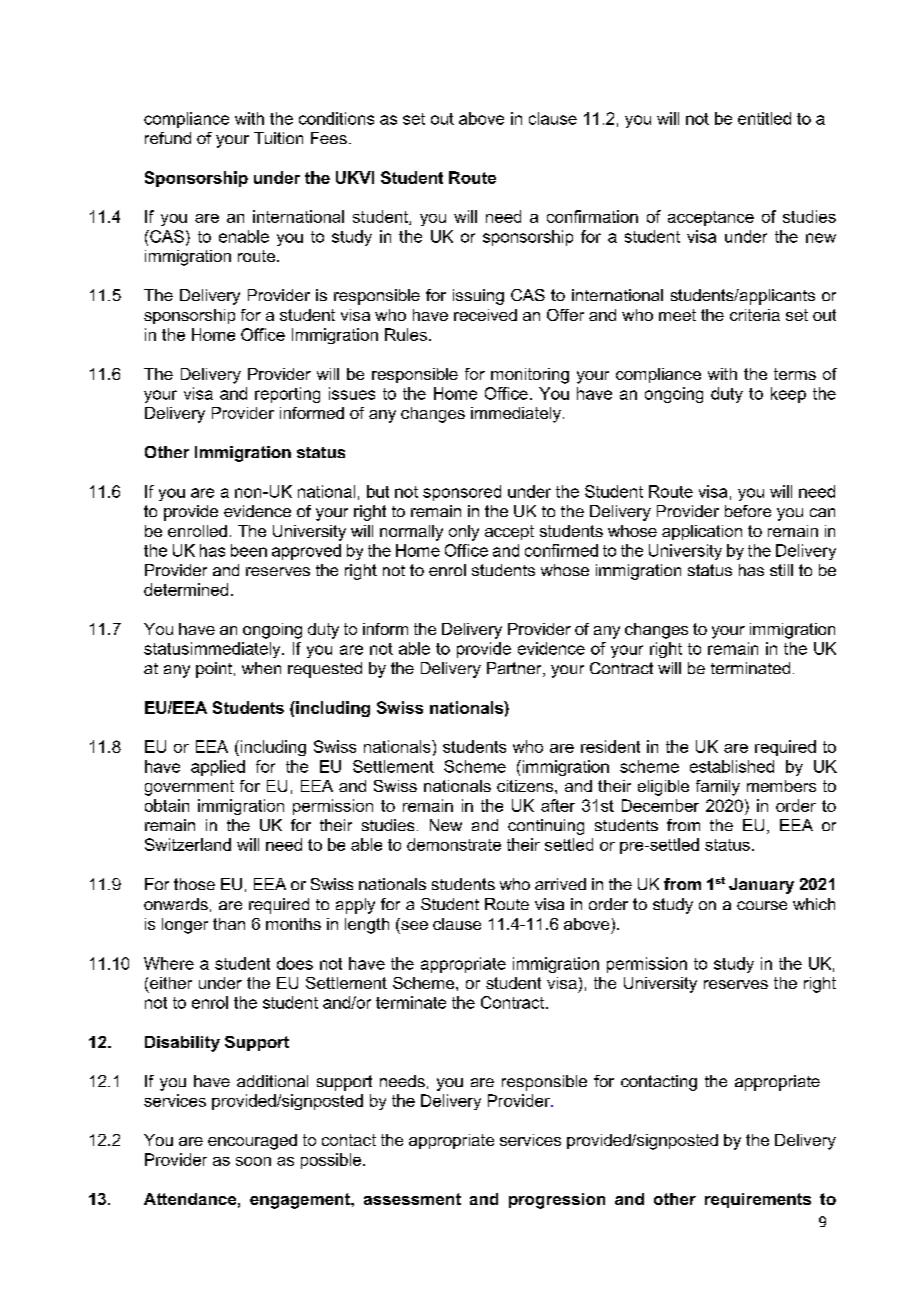  I want to click on soon, so click(253, 1161).
